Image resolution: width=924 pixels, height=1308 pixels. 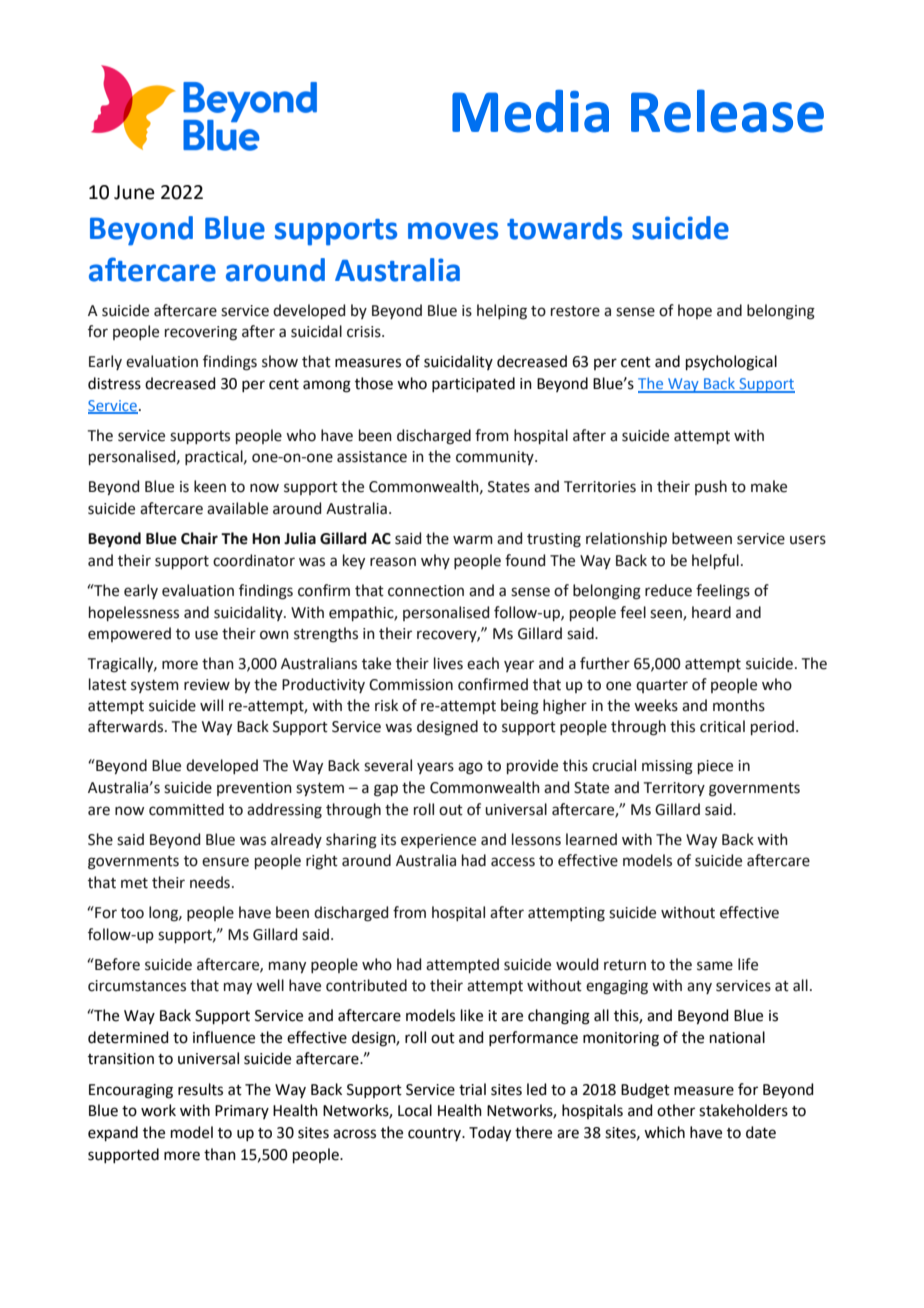 What do you see at coordinates (711, 612) in the document?
I see `heard` at bounding box center [711, 612].
